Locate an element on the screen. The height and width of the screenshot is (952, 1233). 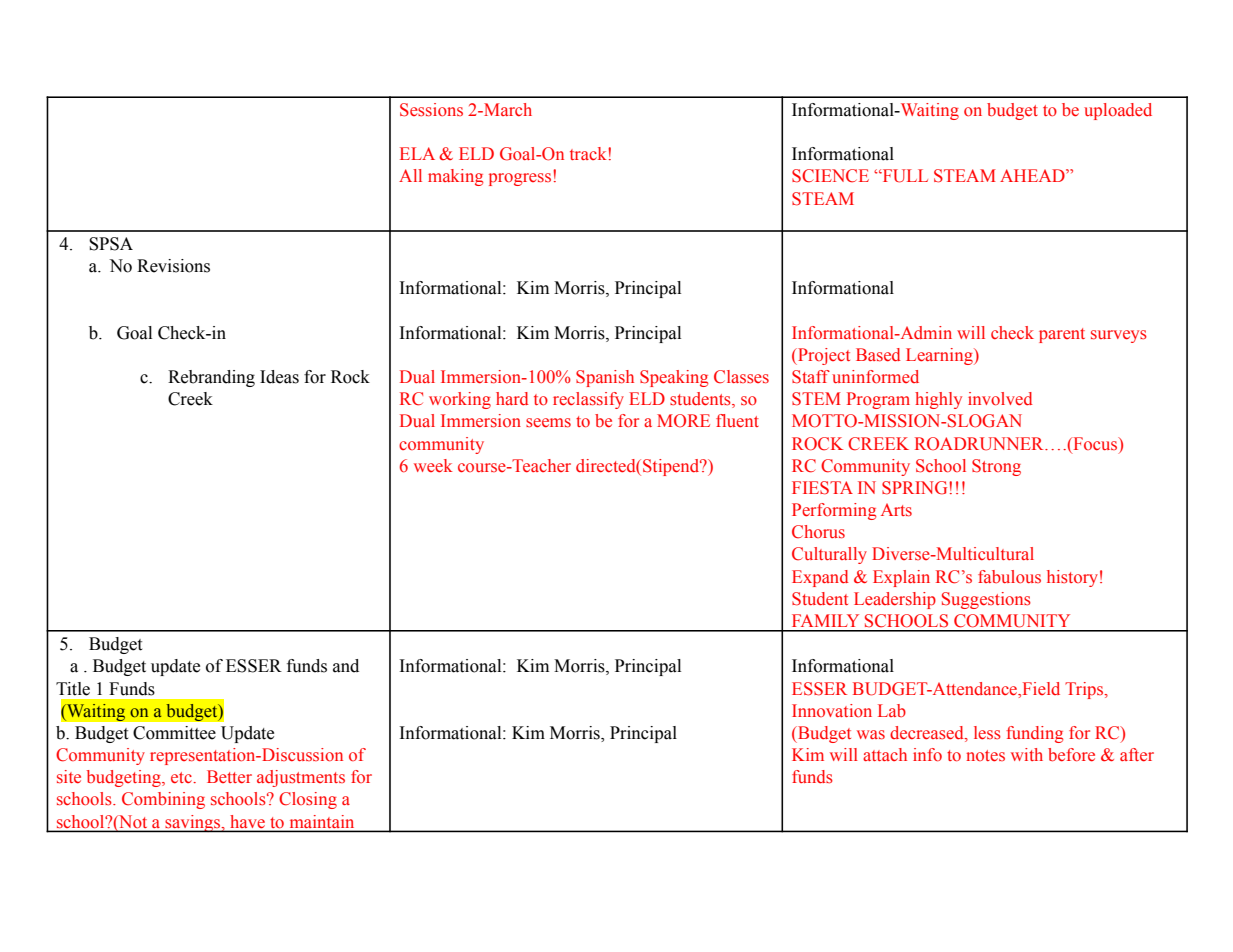
week is located at coordinates (433, 466).
